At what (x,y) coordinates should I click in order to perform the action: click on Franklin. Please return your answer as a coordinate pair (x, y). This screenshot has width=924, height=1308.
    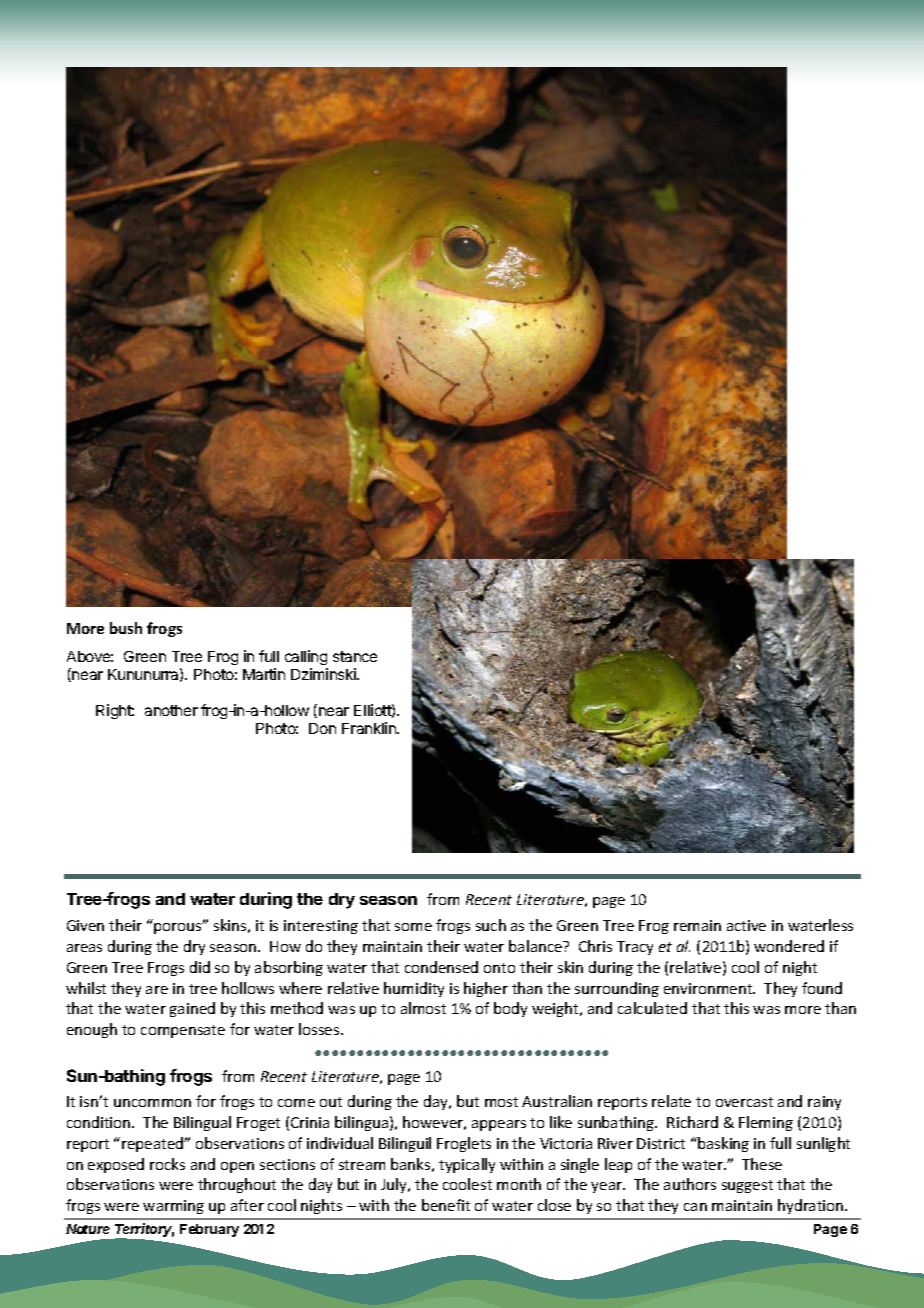
    Looking at the image, I should click on (370, 728).
